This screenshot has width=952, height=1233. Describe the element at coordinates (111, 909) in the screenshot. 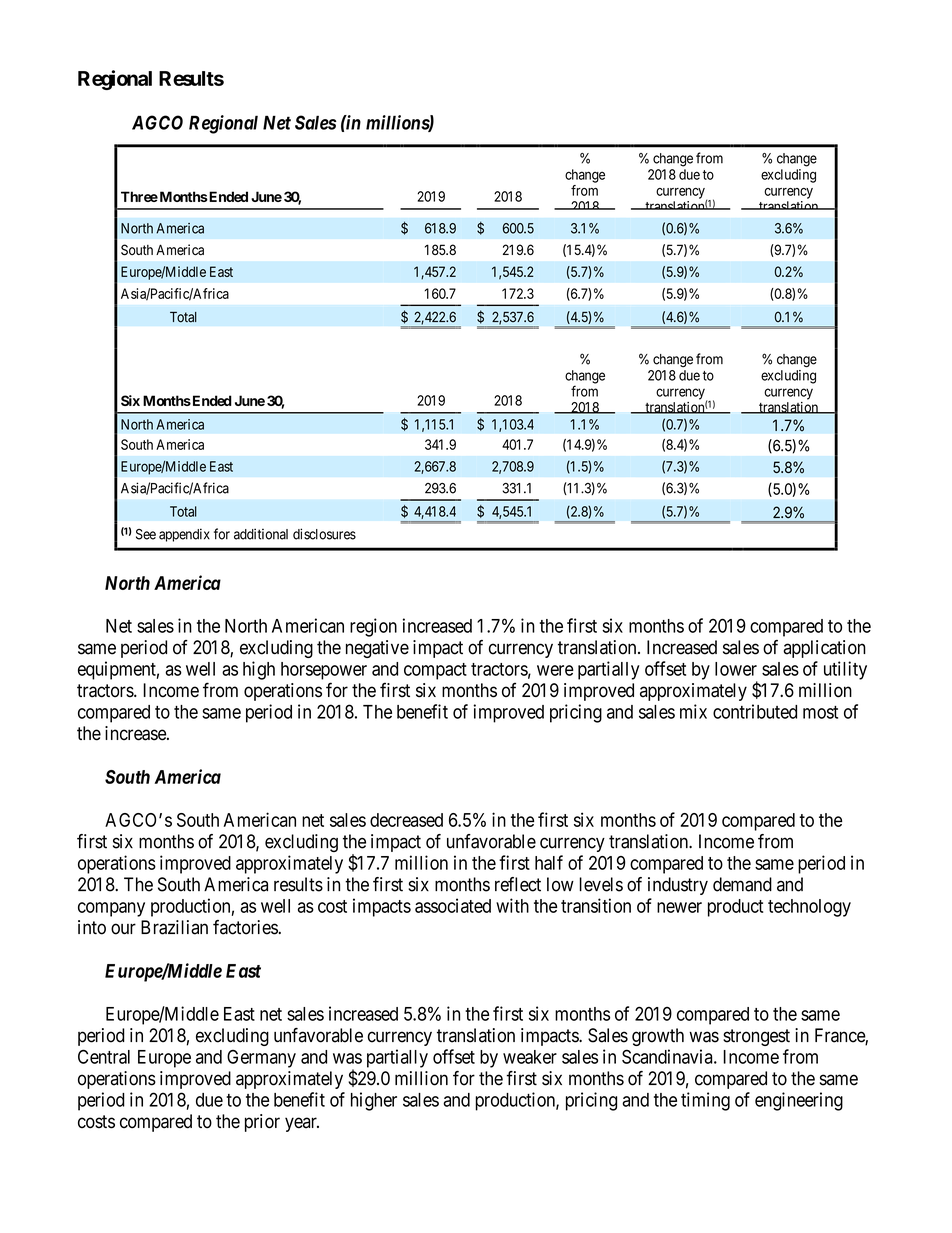

I see `company` at that location.
